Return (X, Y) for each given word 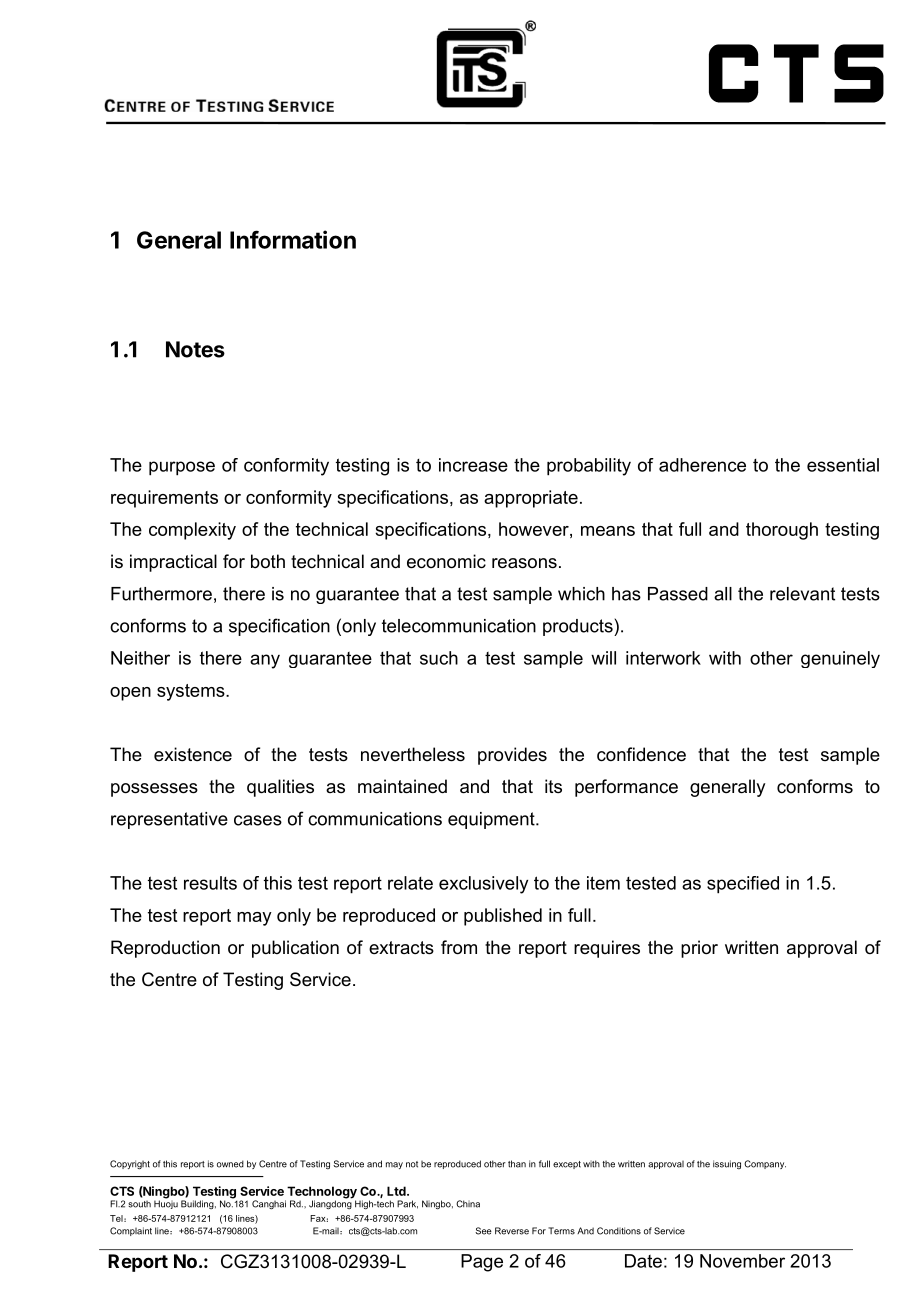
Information (293, 239)
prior (699, 949)
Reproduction (165, 949)
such (439, 658)
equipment (492, 820)
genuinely (840, 659)
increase (473, 465)
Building (198, 1204)
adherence (702, 465)
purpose (182, 468)
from (459, 947)
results (210, 883)
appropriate (531, 499)
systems (192, 692)
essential (843, 465)
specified (743, 885)
